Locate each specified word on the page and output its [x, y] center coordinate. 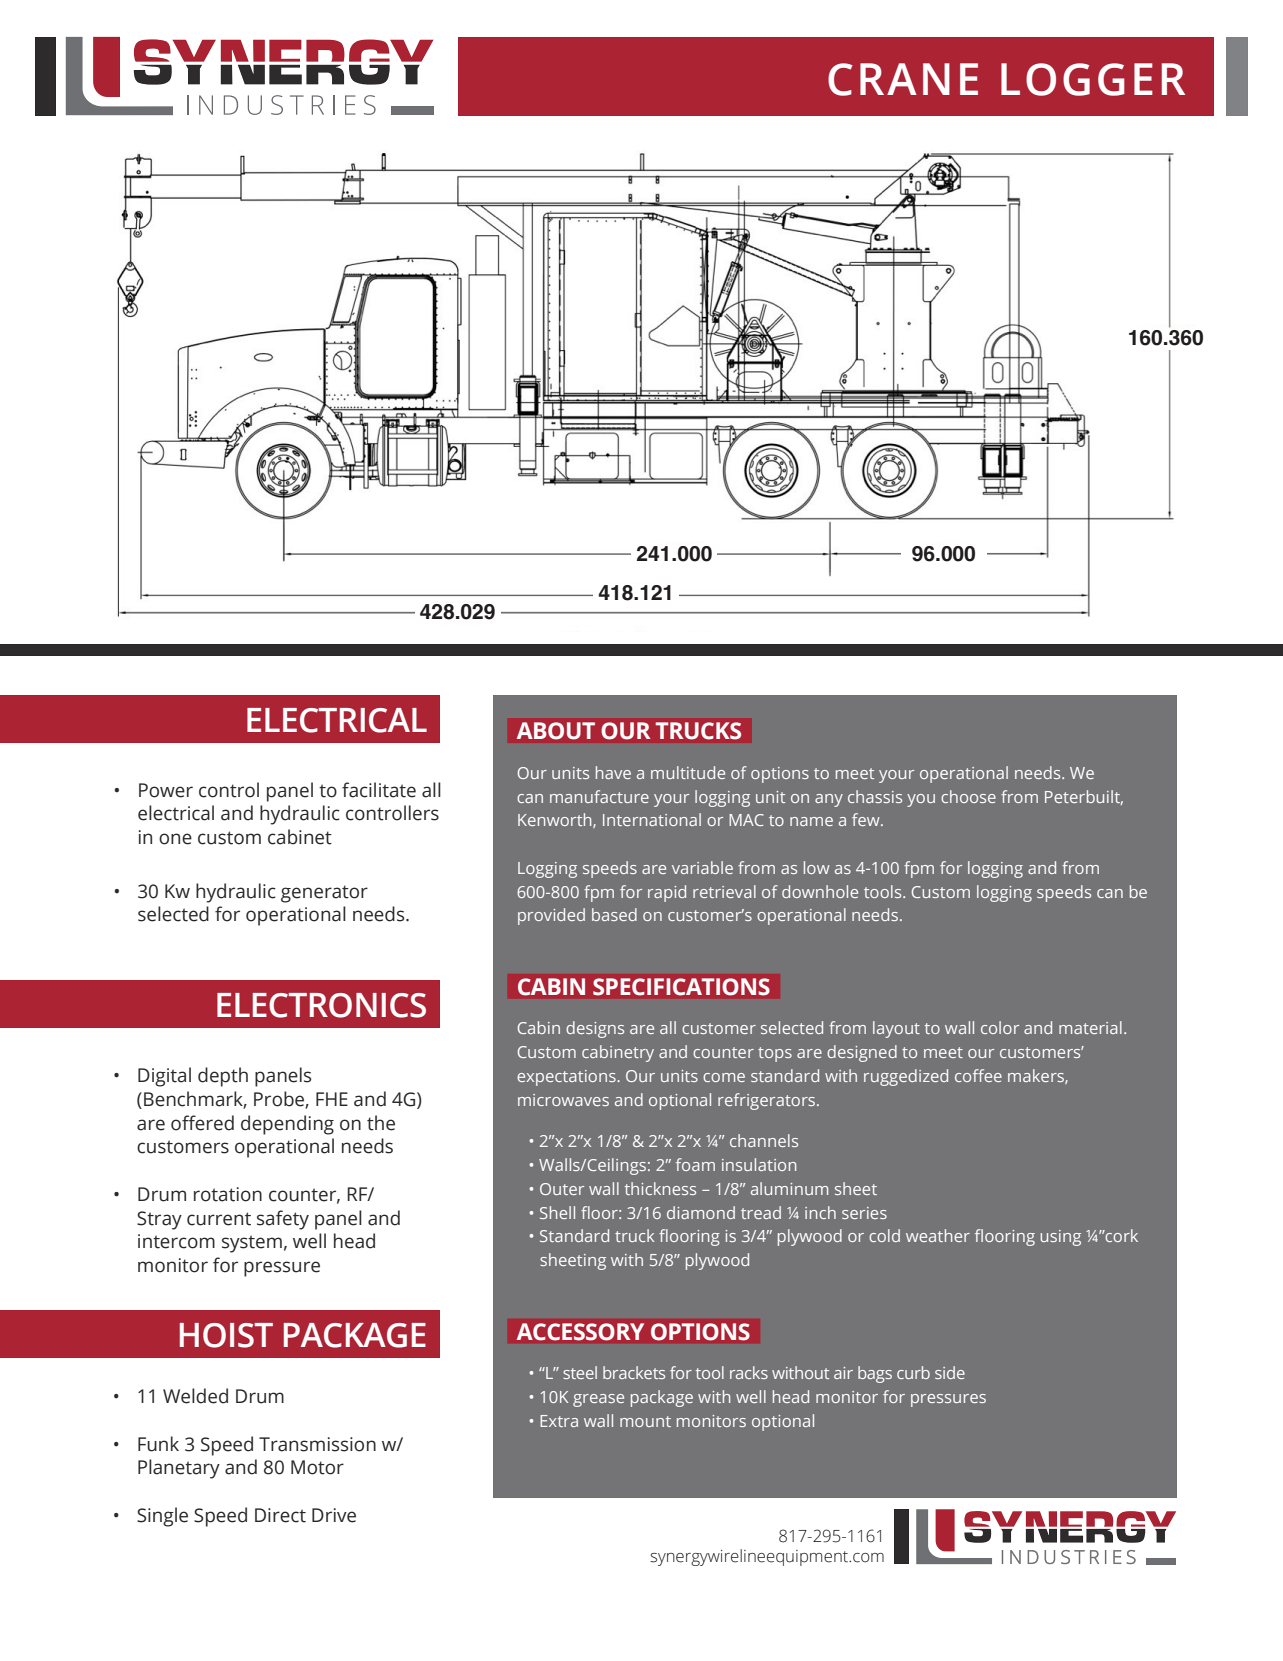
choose [968, 796]
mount [645, 1421]
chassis [875, 796]
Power [166, 790]
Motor [317, 1467]
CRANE [903, 79]
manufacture [599, 796]
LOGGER [1093, 79]
